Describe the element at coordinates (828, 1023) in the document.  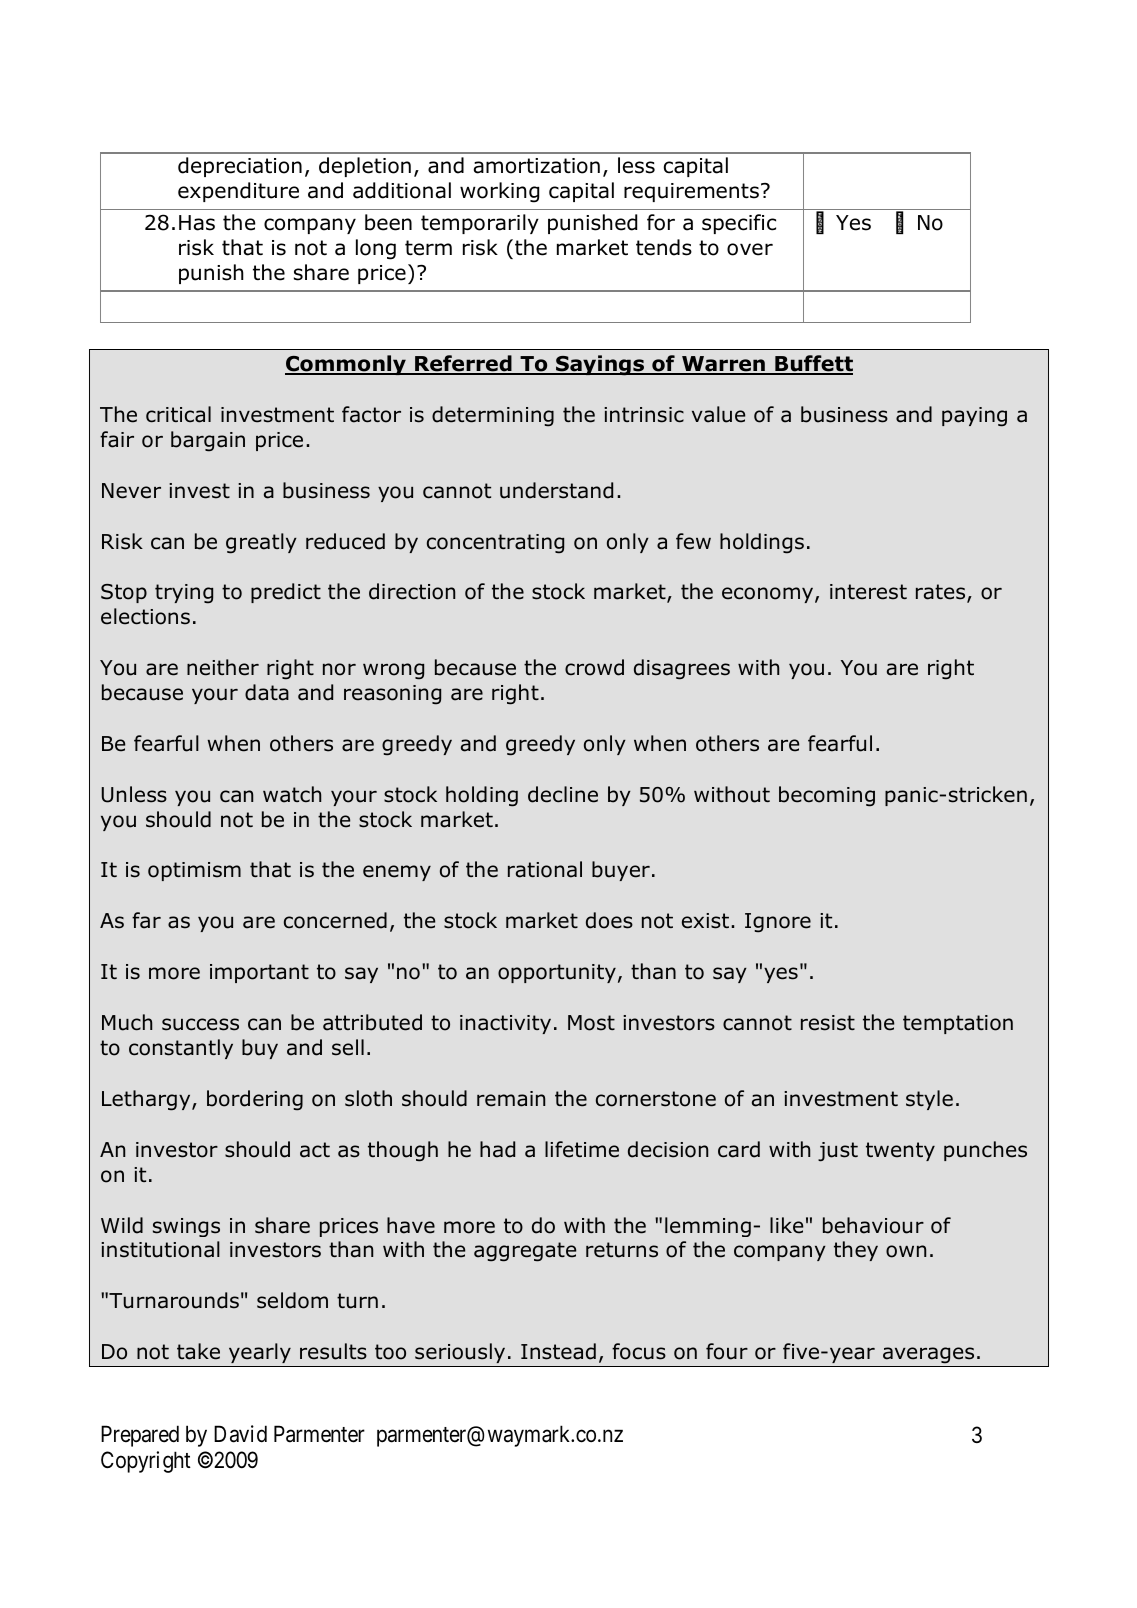
I see `resist` at that location.
